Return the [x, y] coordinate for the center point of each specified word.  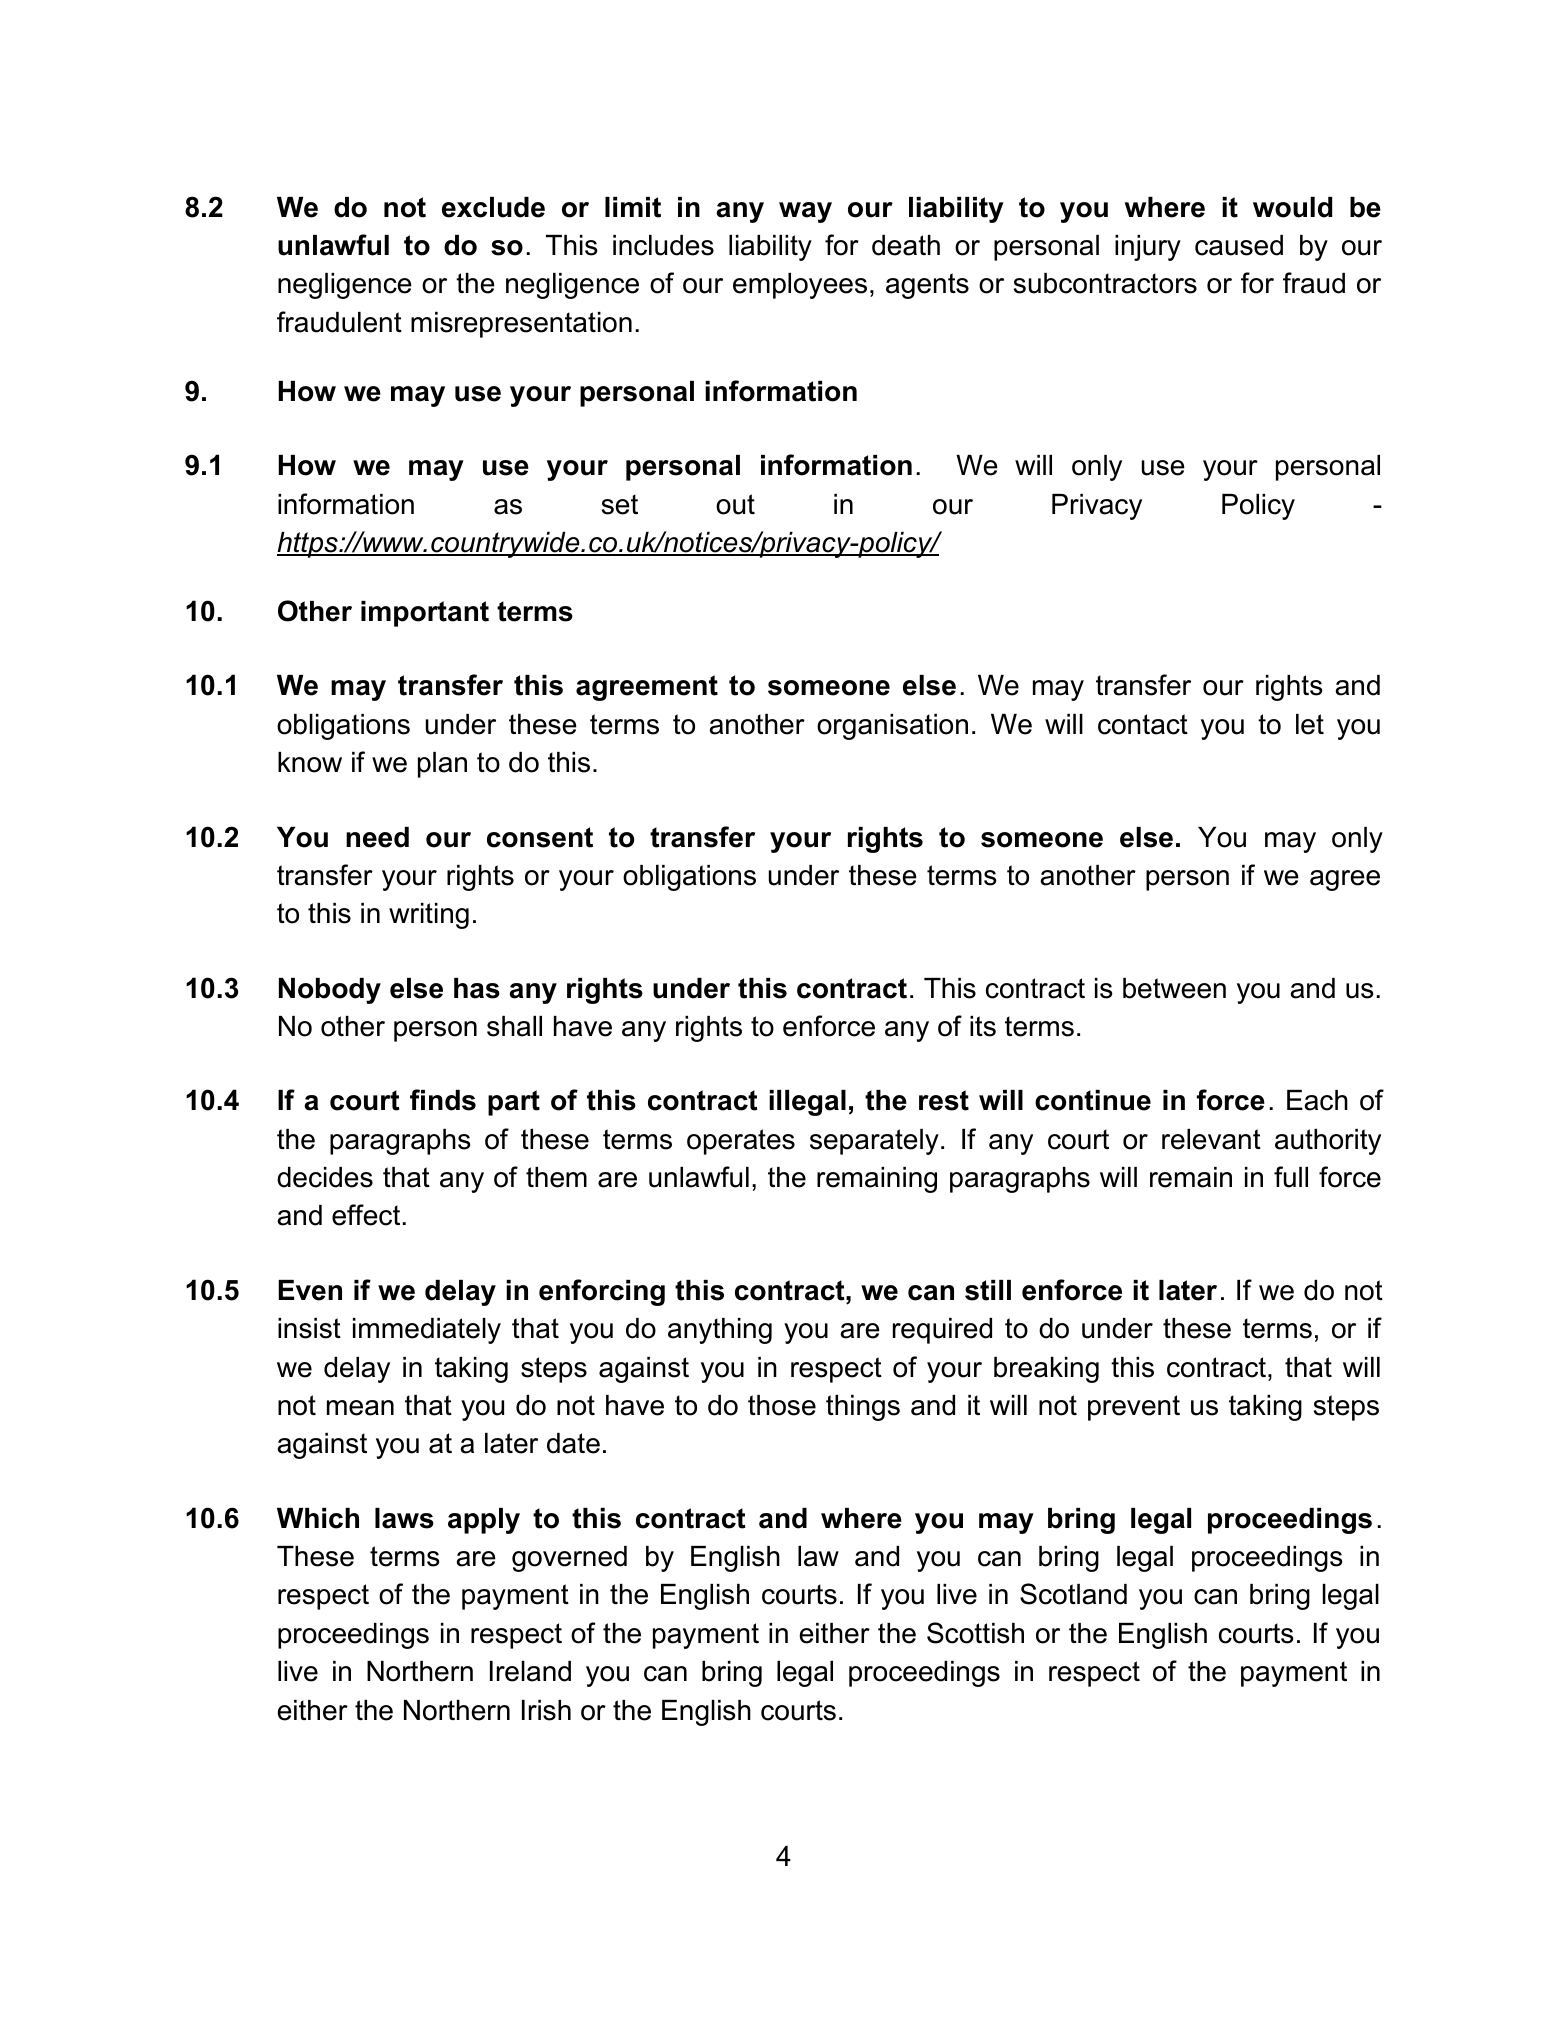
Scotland [1073, 1594]
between [1174, 988]
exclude [493, 207]
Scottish [975, 1633]
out [735, 504]
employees [800, 286]
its [983, 1026]
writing [429, 916]
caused [1239, 245]
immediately [427, 1331]
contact [1143, 724]
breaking [1046, 1370]
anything [720, 1331]
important [425, 614]
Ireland [530, 1671]
